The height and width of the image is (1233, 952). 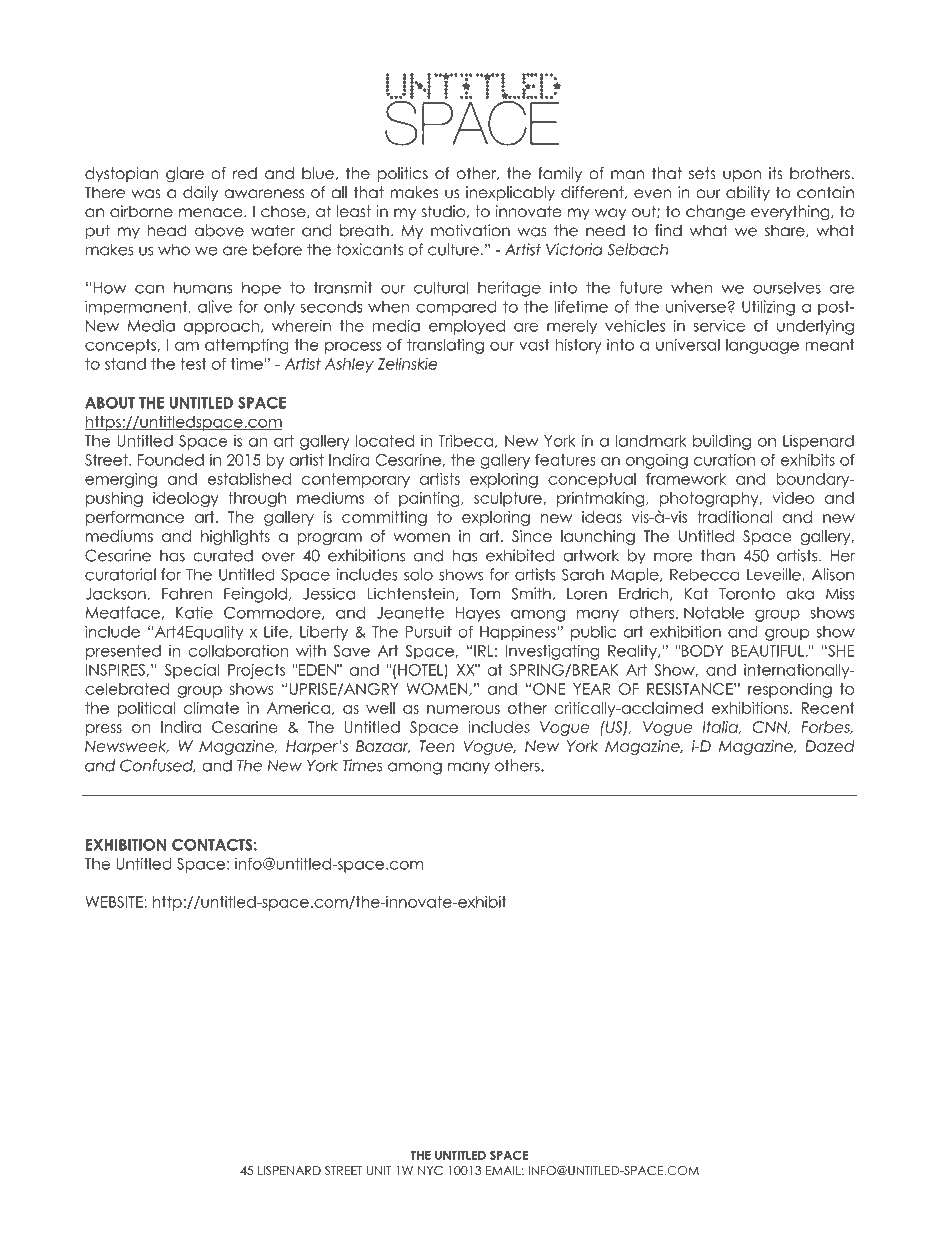 What do you see at coordinates (430, 1170) in the image?
I see `NYC` at bounding box center [430, 1170].
